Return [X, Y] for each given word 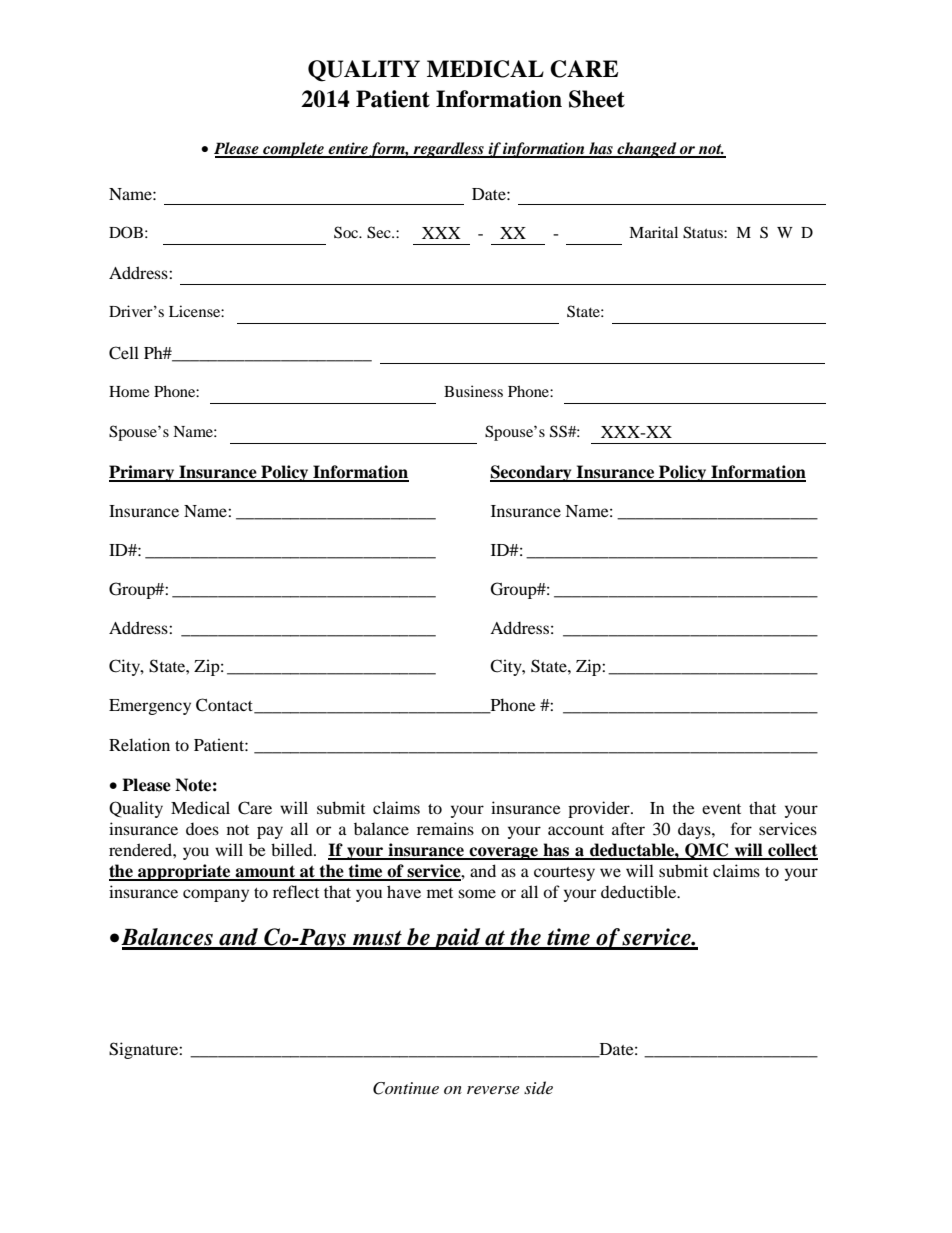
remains [445, 828]
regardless [448, 150]
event [721, 809]
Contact [225, 706]
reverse [493, 1090]
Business [473, 391]
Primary [143, 473]
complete [293, 150]
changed [647, 150]
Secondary [532, 473]
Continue [406, 1088]
